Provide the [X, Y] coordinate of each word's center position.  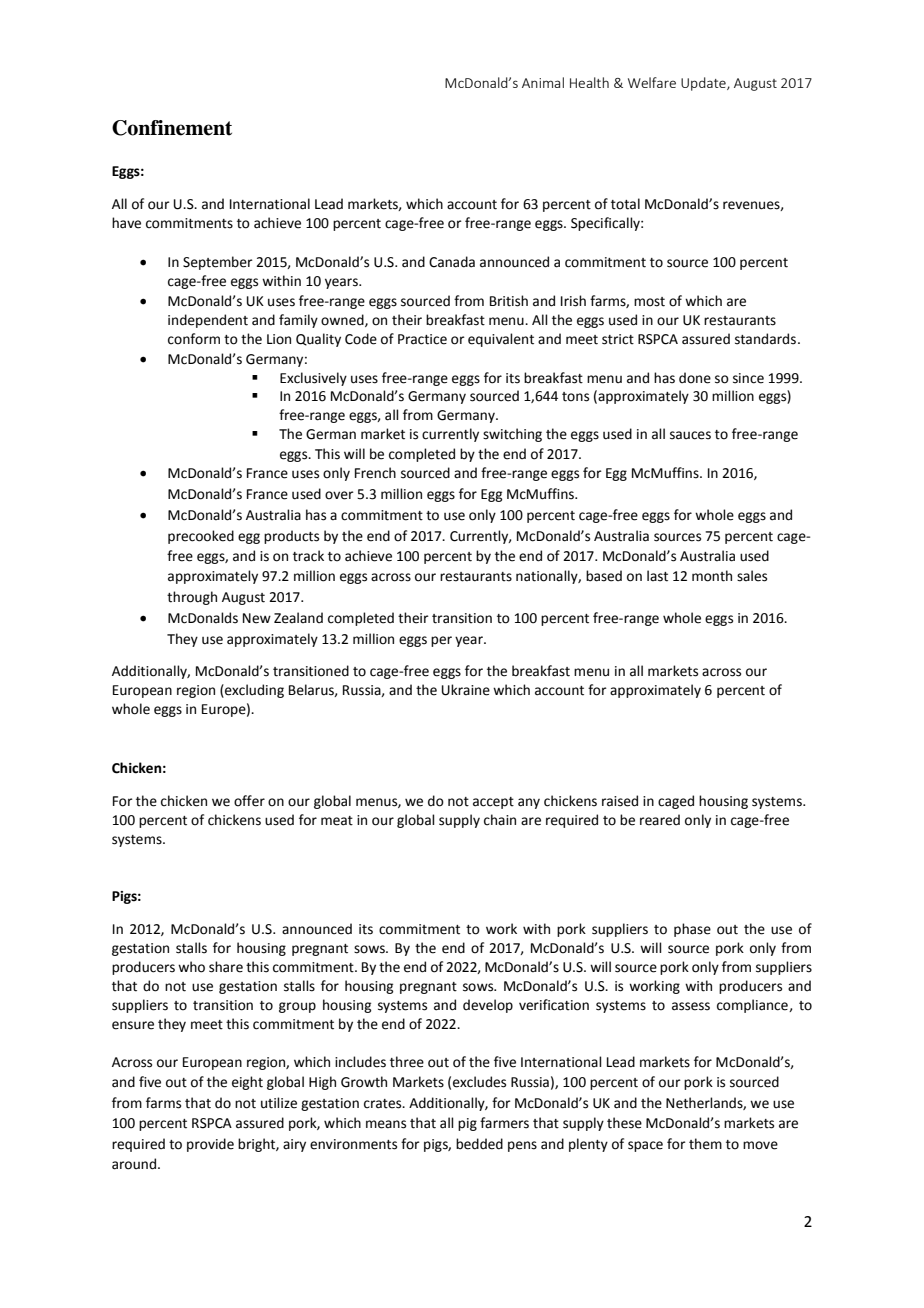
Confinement [172, 128]
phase [692, 930]
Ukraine [466, 690]
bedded [479, 1144]
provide [210, 1145]
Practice [422, 339]
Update [704, 84]
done [695, 378]
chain [500, 820]
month [712, 576]
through [192, 598]
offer [249, 801]
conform [194, 339]
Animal [543, 82]
